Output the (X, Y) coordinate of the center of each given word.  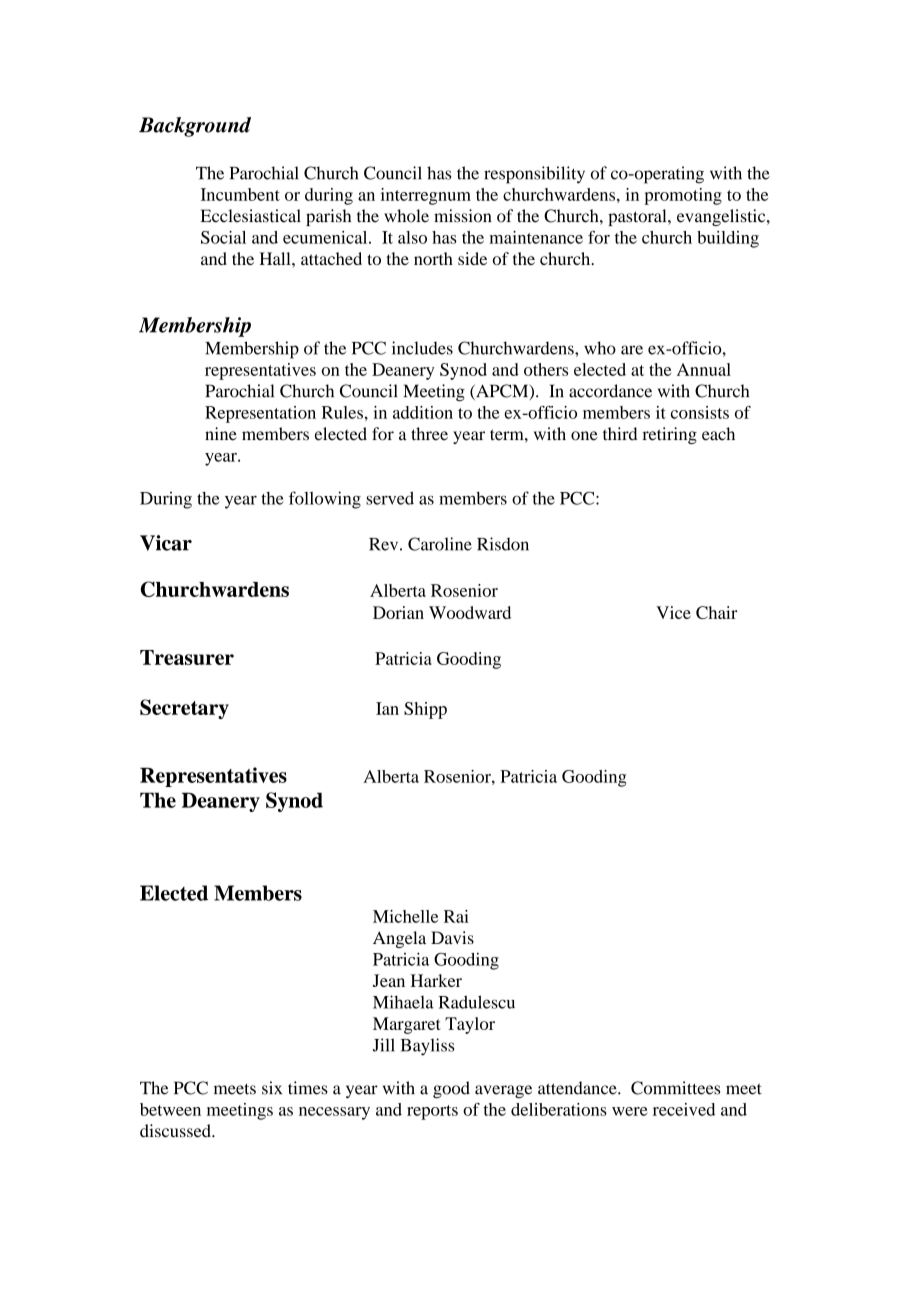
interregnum (426, 196)
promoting (683, 196)
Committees (675, 1088)
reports (432, 1112)
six (272, 1088)
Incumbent (240, 194)
